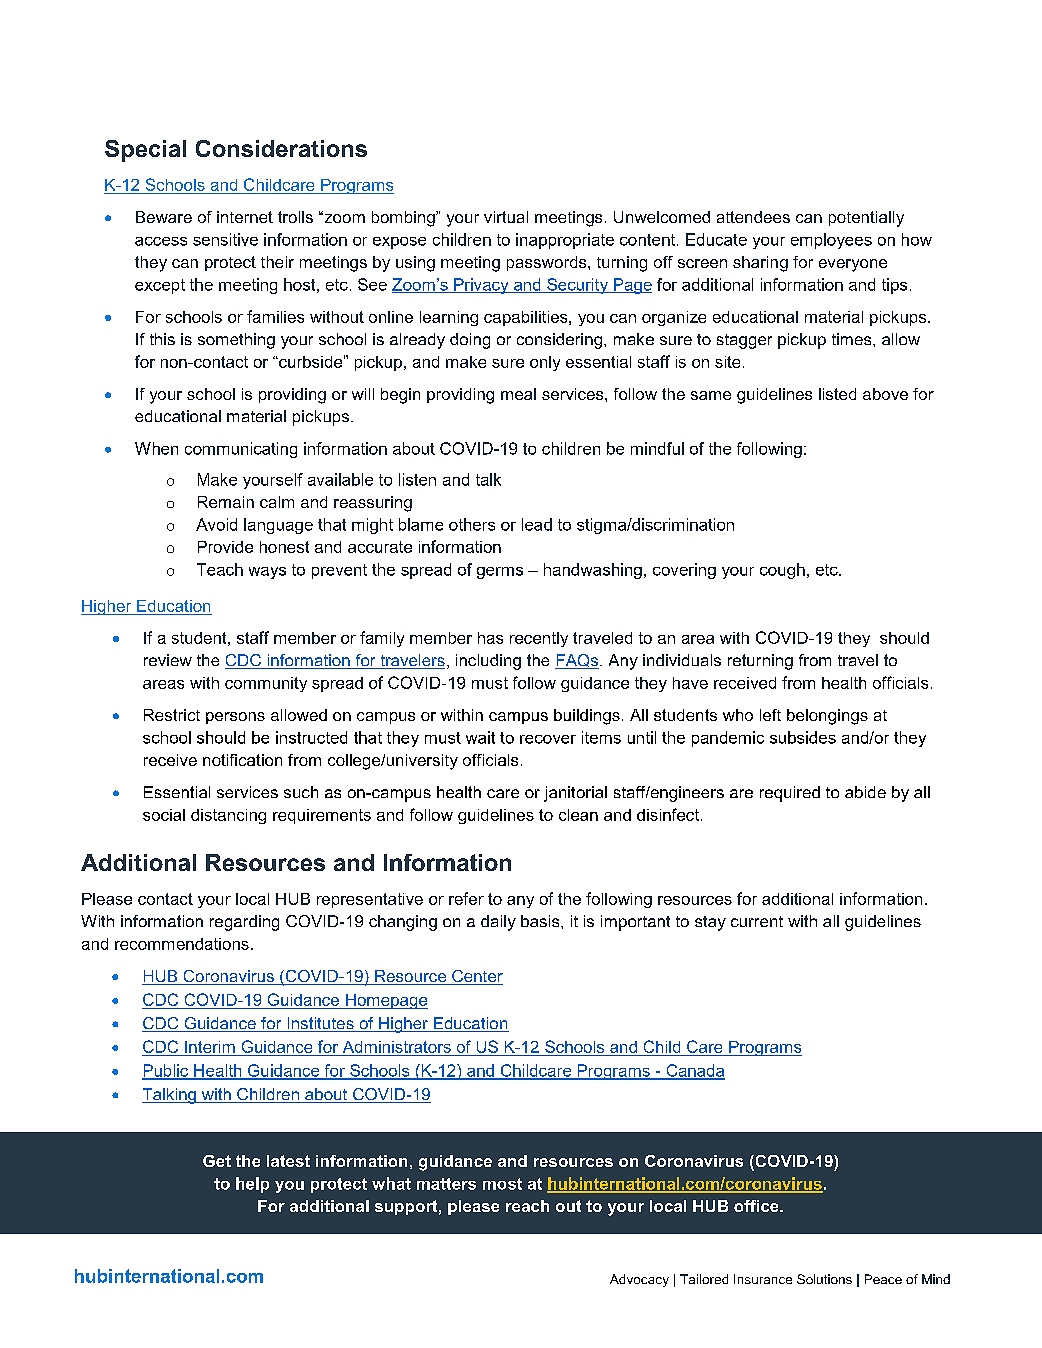 The width and height of the screenshot is (1042, 1348). Describe the element at coordinates (245, 217) in the screenshot. I see `internet` at that location.
